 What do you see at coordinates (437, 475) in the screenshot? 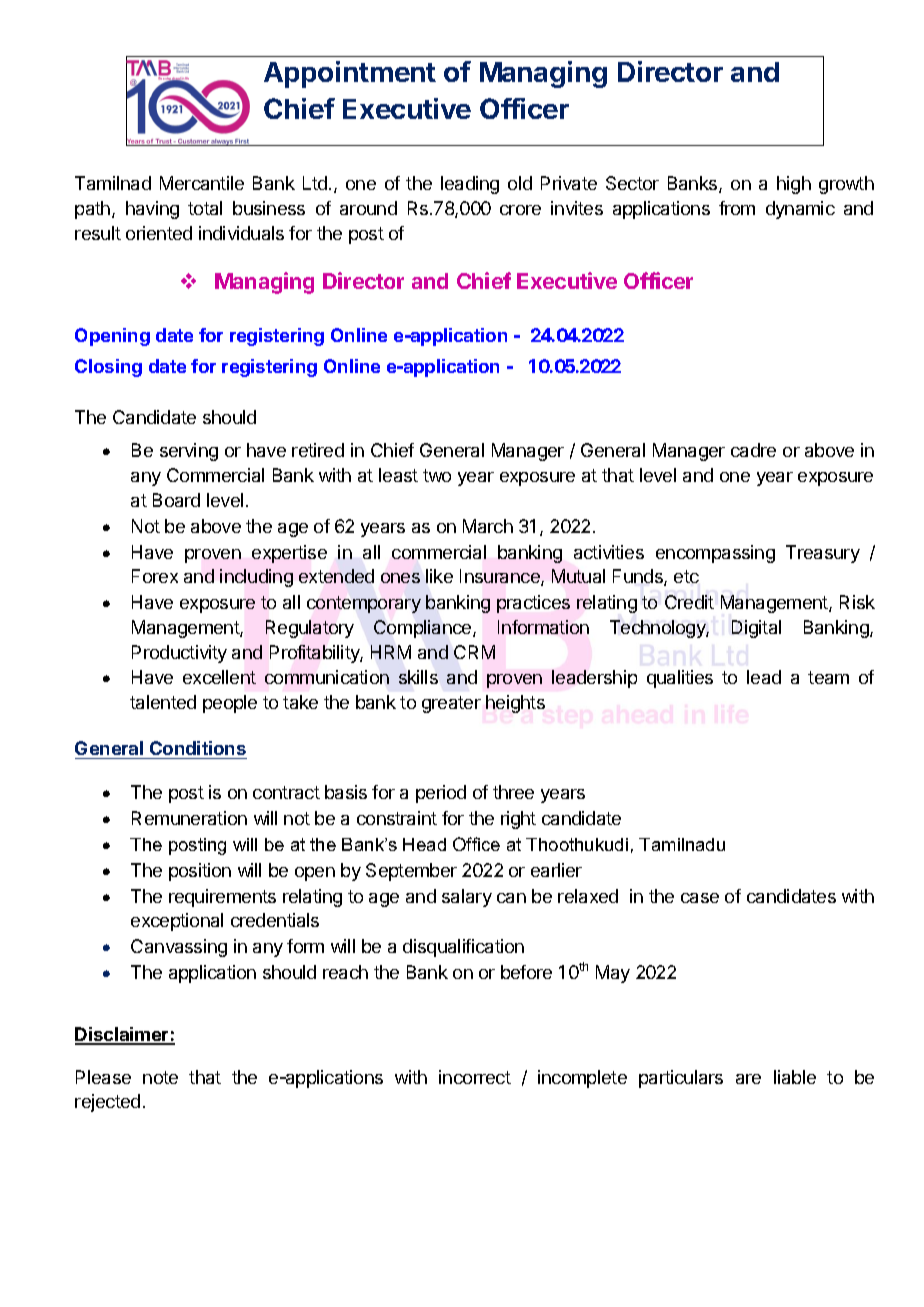
I see `two` at bounding box center [437, 475].
